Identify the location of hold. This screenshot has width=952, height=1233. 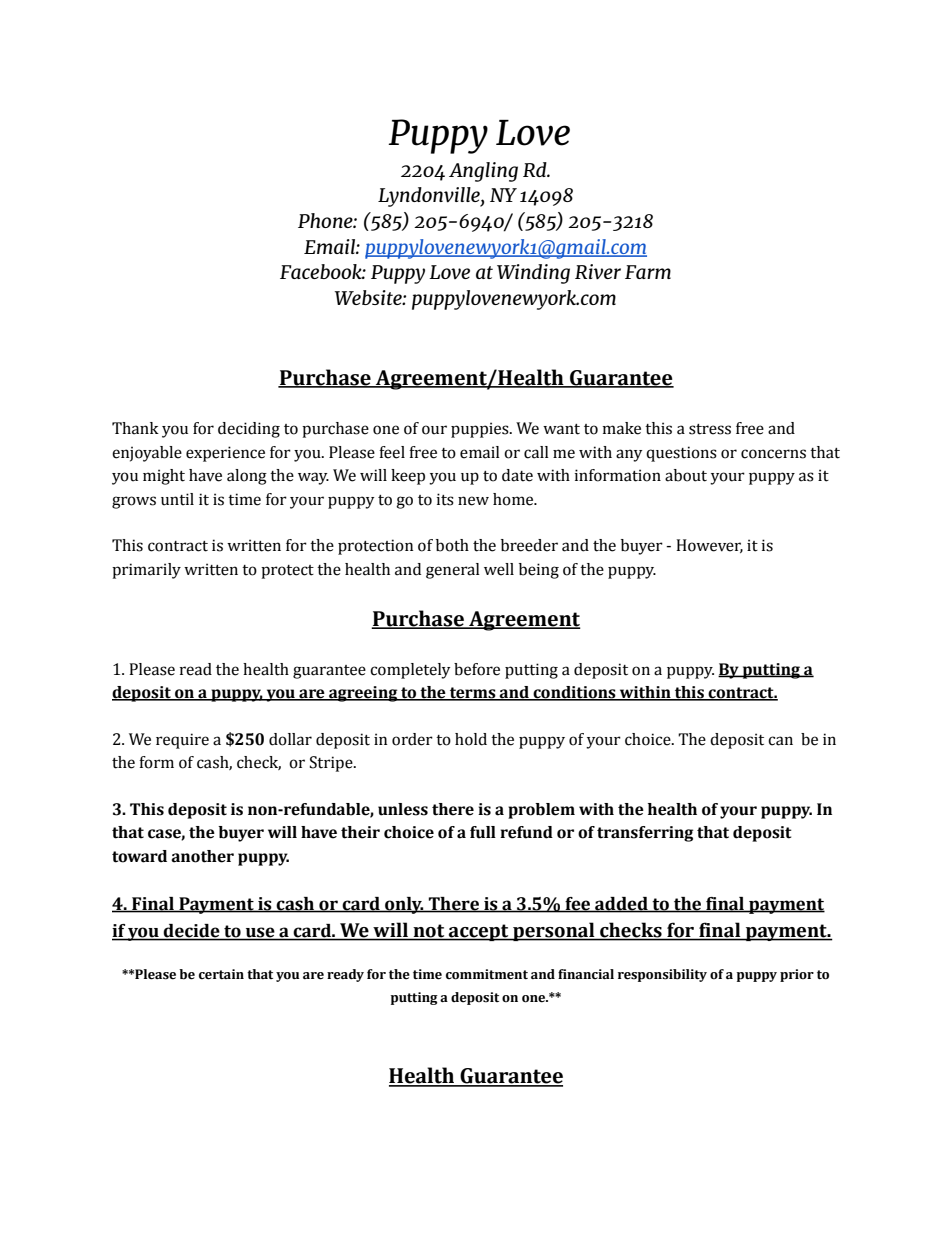
(471, 739).
